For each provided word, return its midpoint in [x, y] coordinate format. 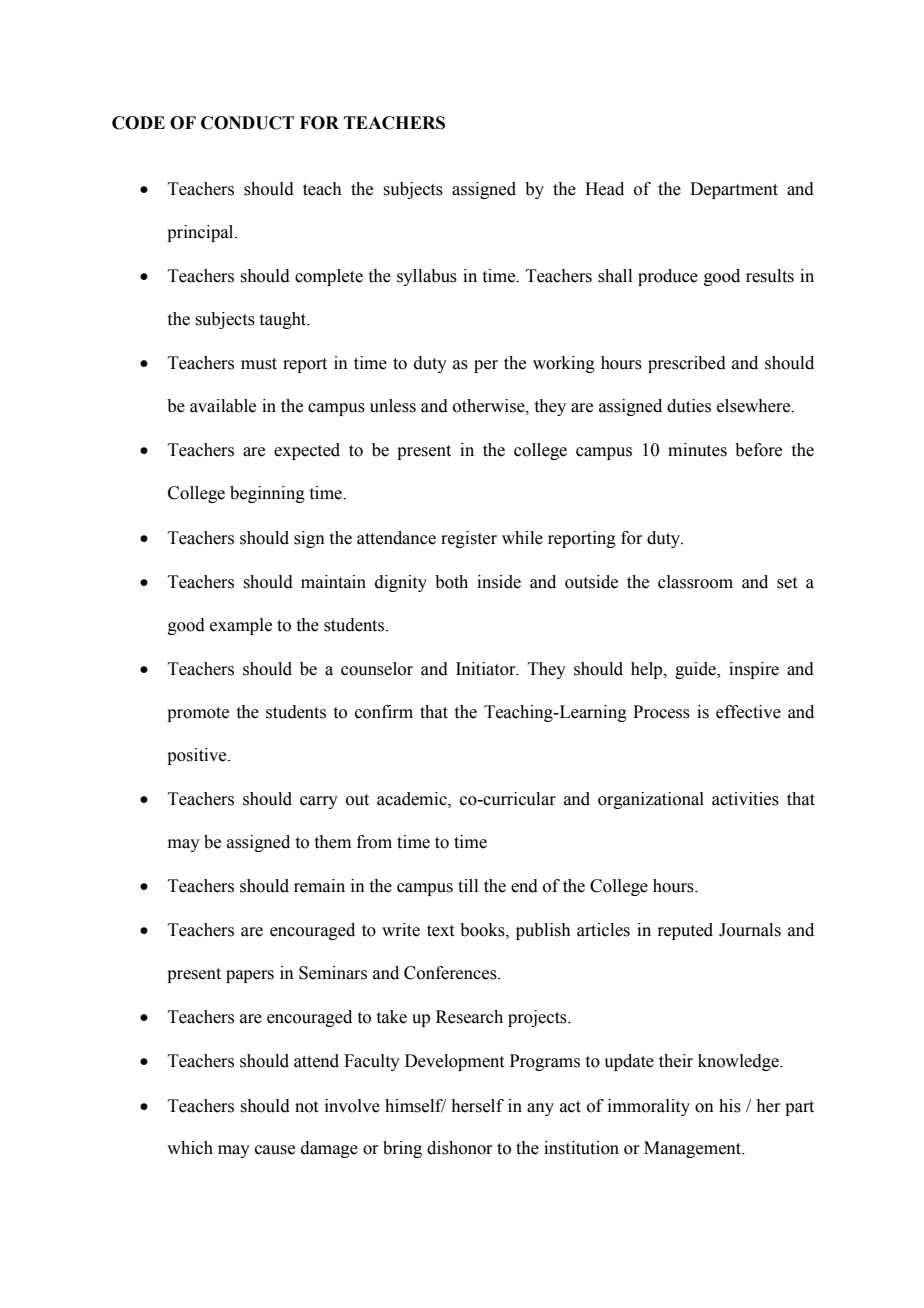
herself [477, 1106]
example [241, 626]
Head [604, 189]
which [190, 1148]
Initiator [487, 669]
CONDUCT [247, 123]
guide [696, 670]
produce [668, 277]
